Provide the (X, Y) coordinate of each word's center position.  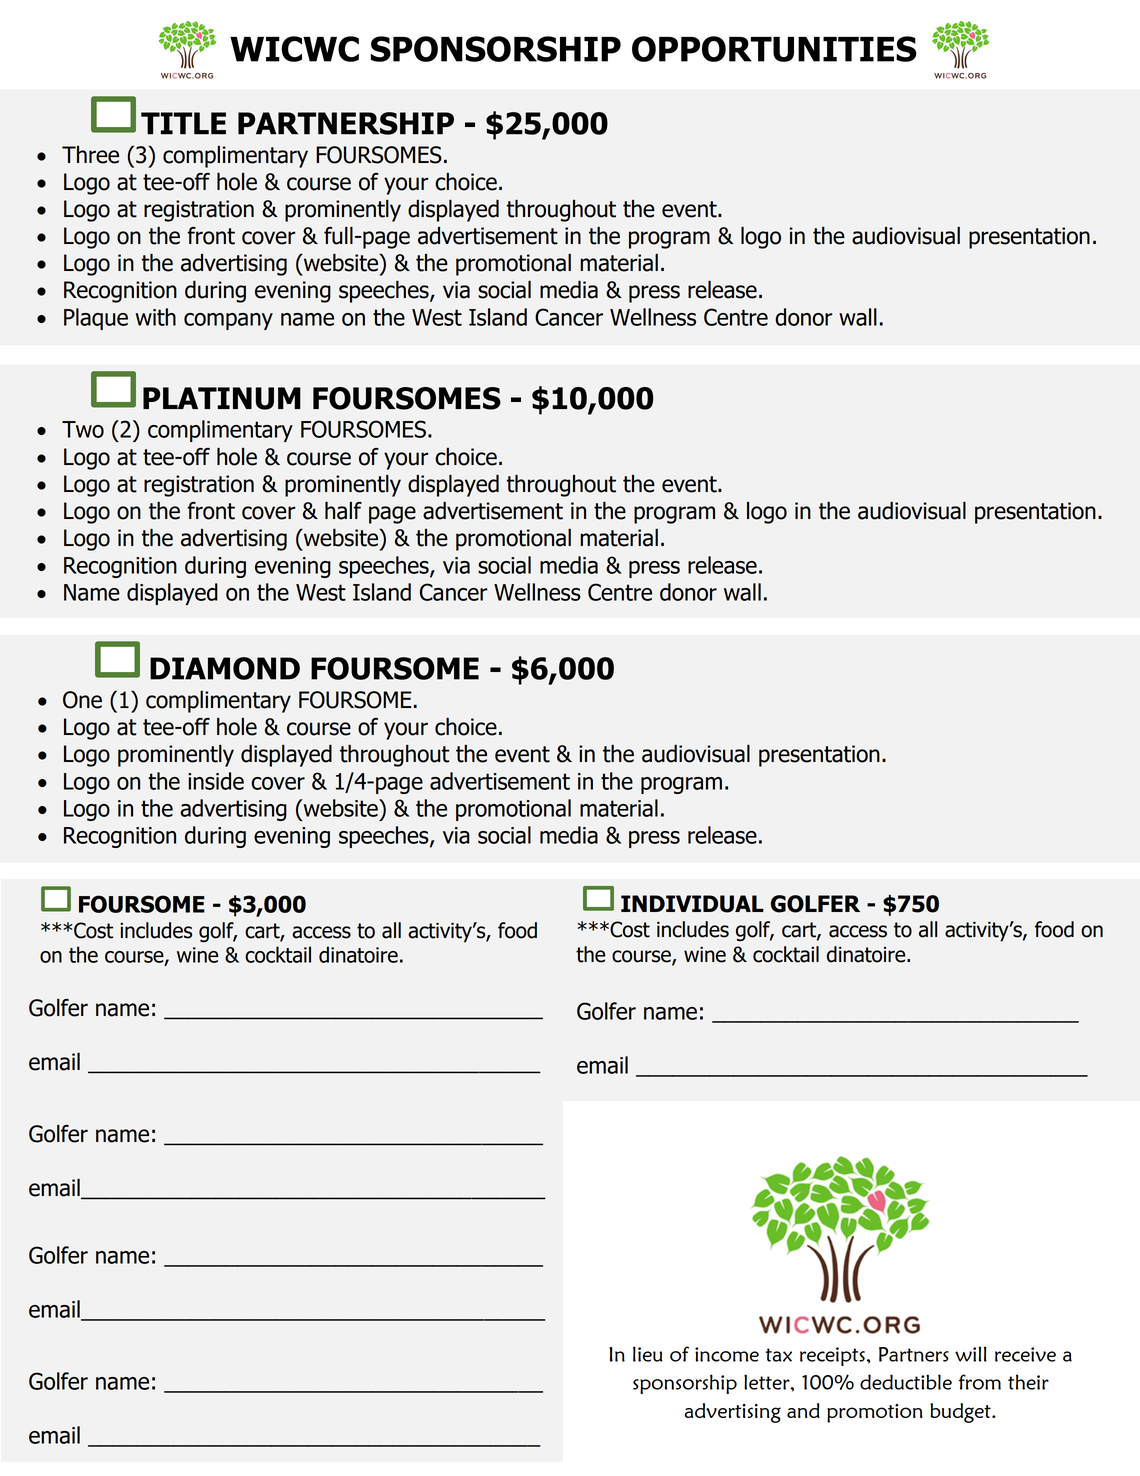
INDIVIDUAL (692, 904)
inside (216, 781)
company (228, 321)
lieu (647, 1354)
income (727, 1354)
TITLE (183, 123)
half (343, 511)
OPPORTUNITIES (774, 49)
